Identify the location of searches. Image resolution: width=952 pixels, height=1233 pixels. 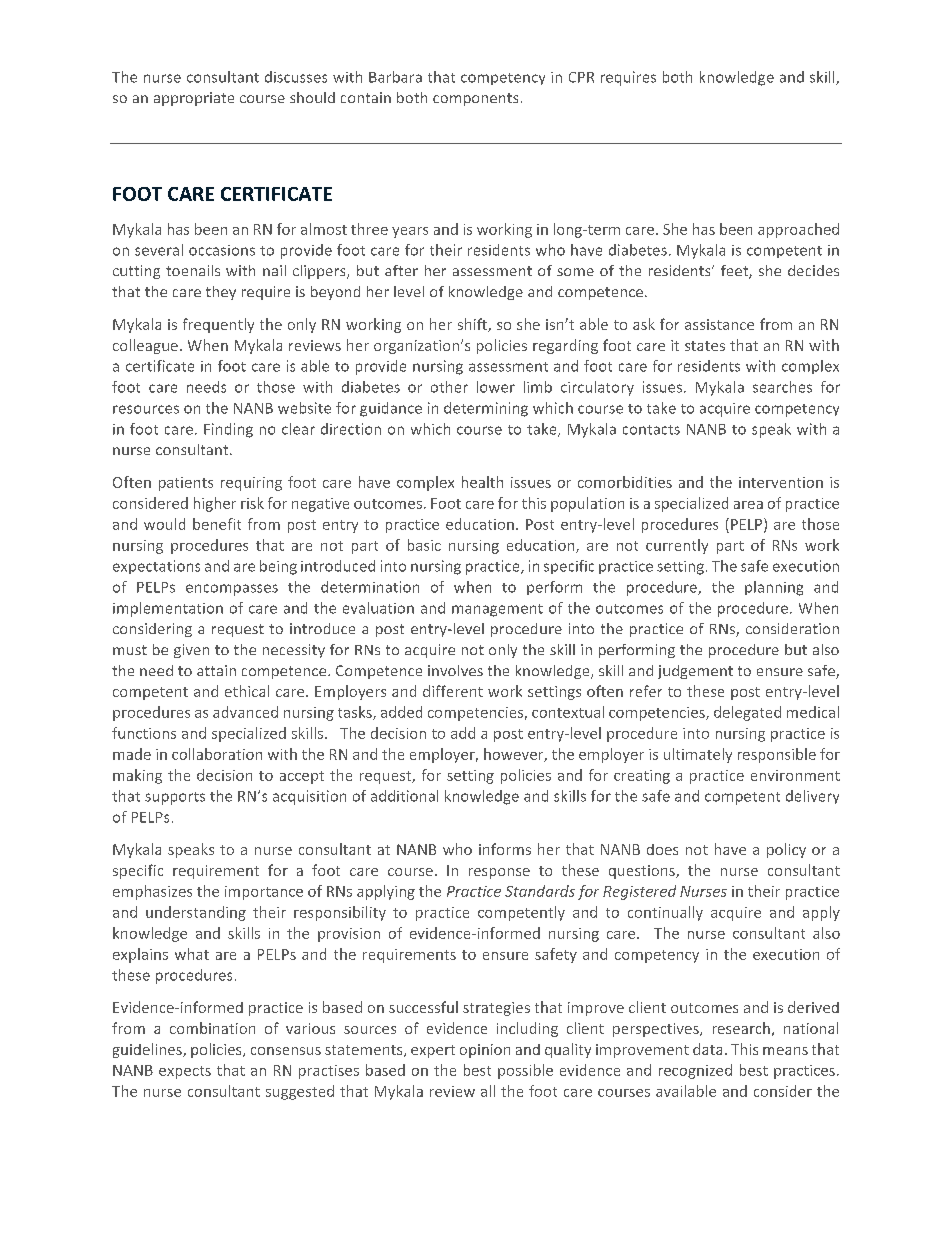
(782, 387).
